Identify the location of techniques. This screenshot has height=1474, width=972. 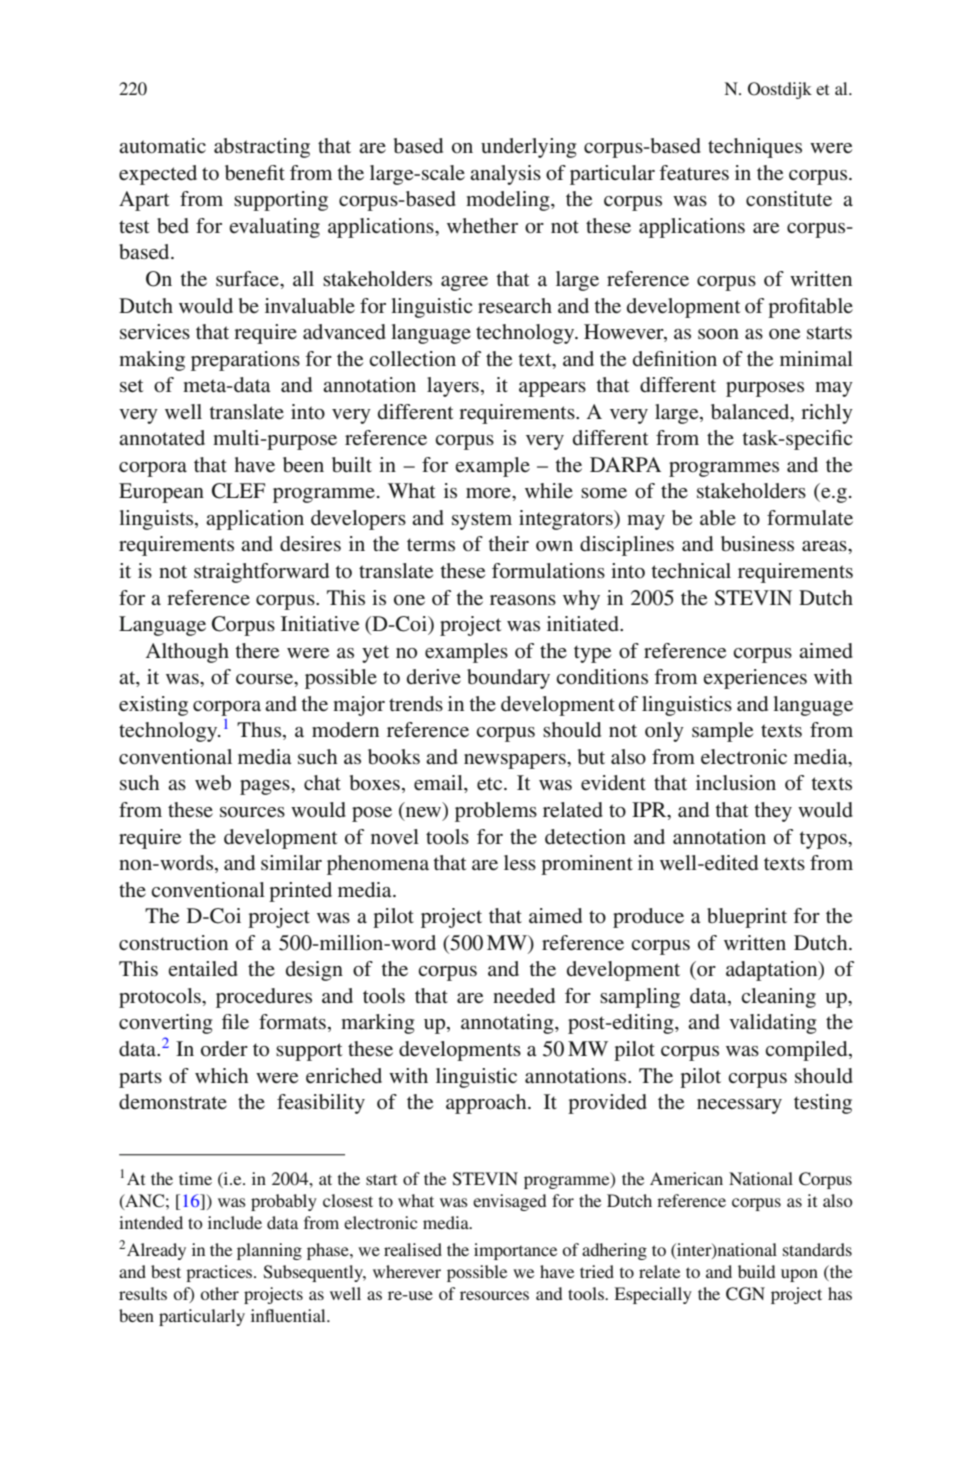
(755, 148).
